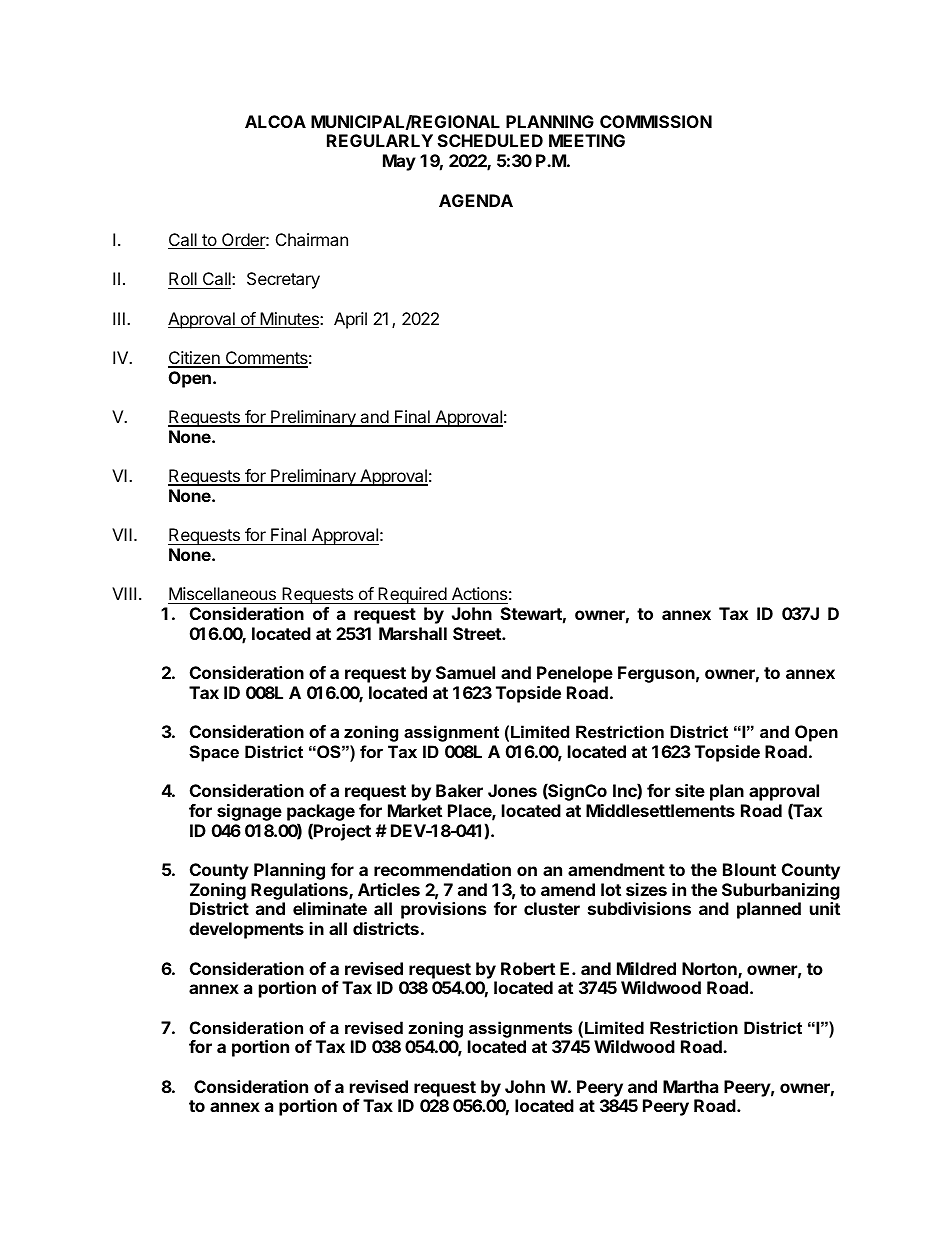 This document has height=1233, width=952. Describe the element at coordinates (656, 121) in the document. I see `COMMISSION` at that location.
